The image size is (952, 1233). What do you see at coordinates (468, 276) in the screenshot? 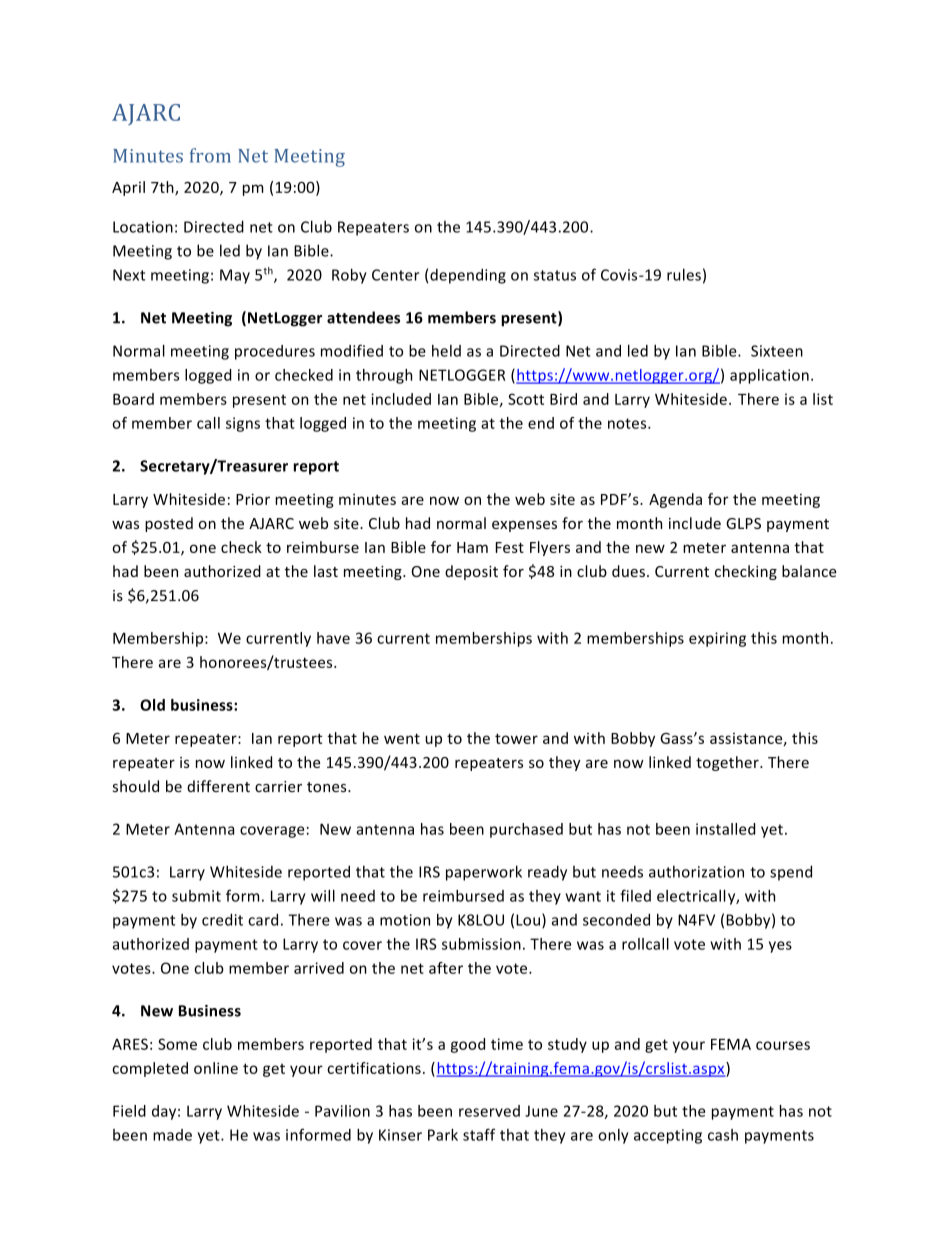
I see `depending` at bounding box center [468, 276].
